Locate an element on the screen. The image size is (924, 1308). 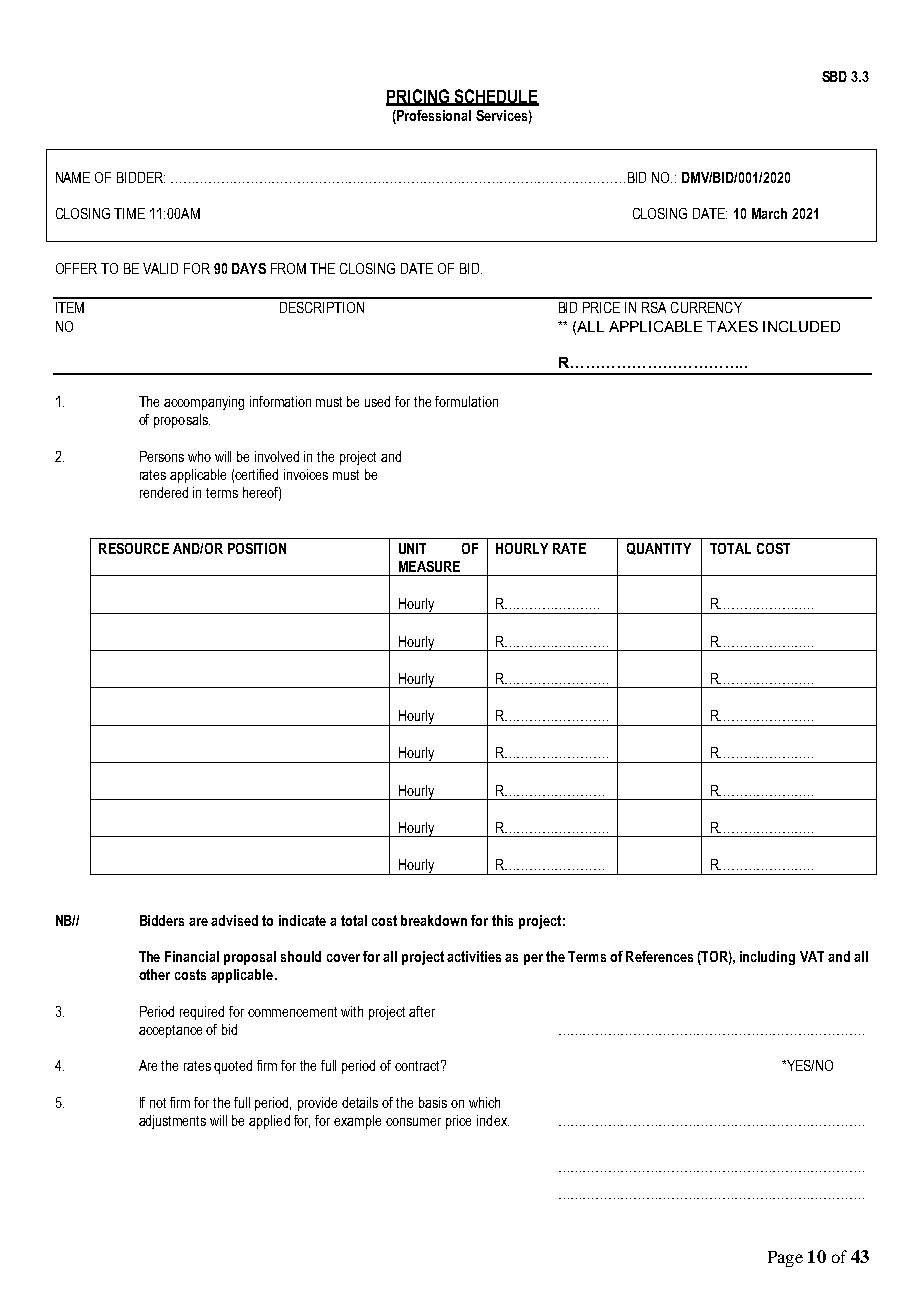
advised is located at coordinates (234, 920).
